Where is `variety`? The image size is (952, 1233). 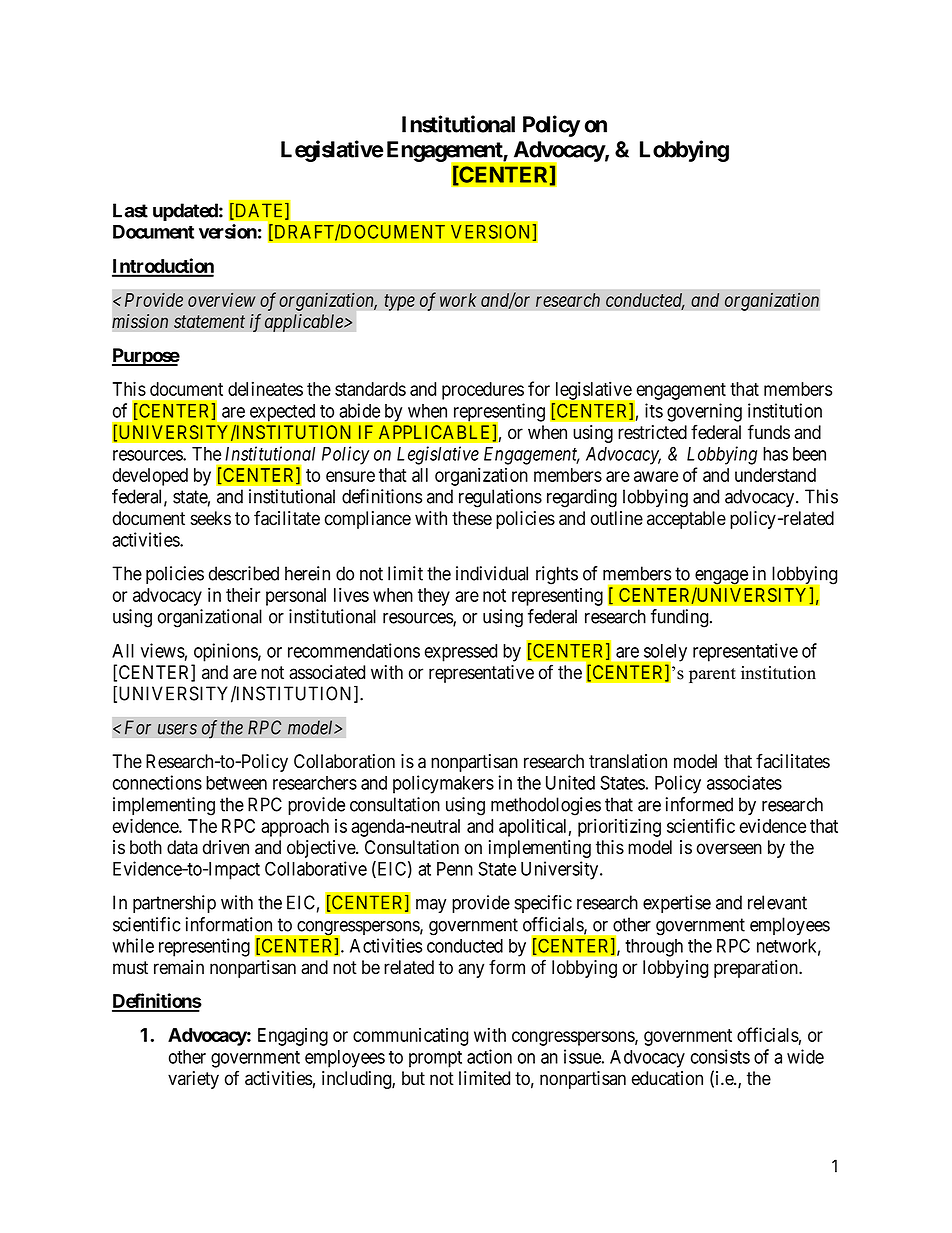 variety is located at coordinates (193, 1080).
